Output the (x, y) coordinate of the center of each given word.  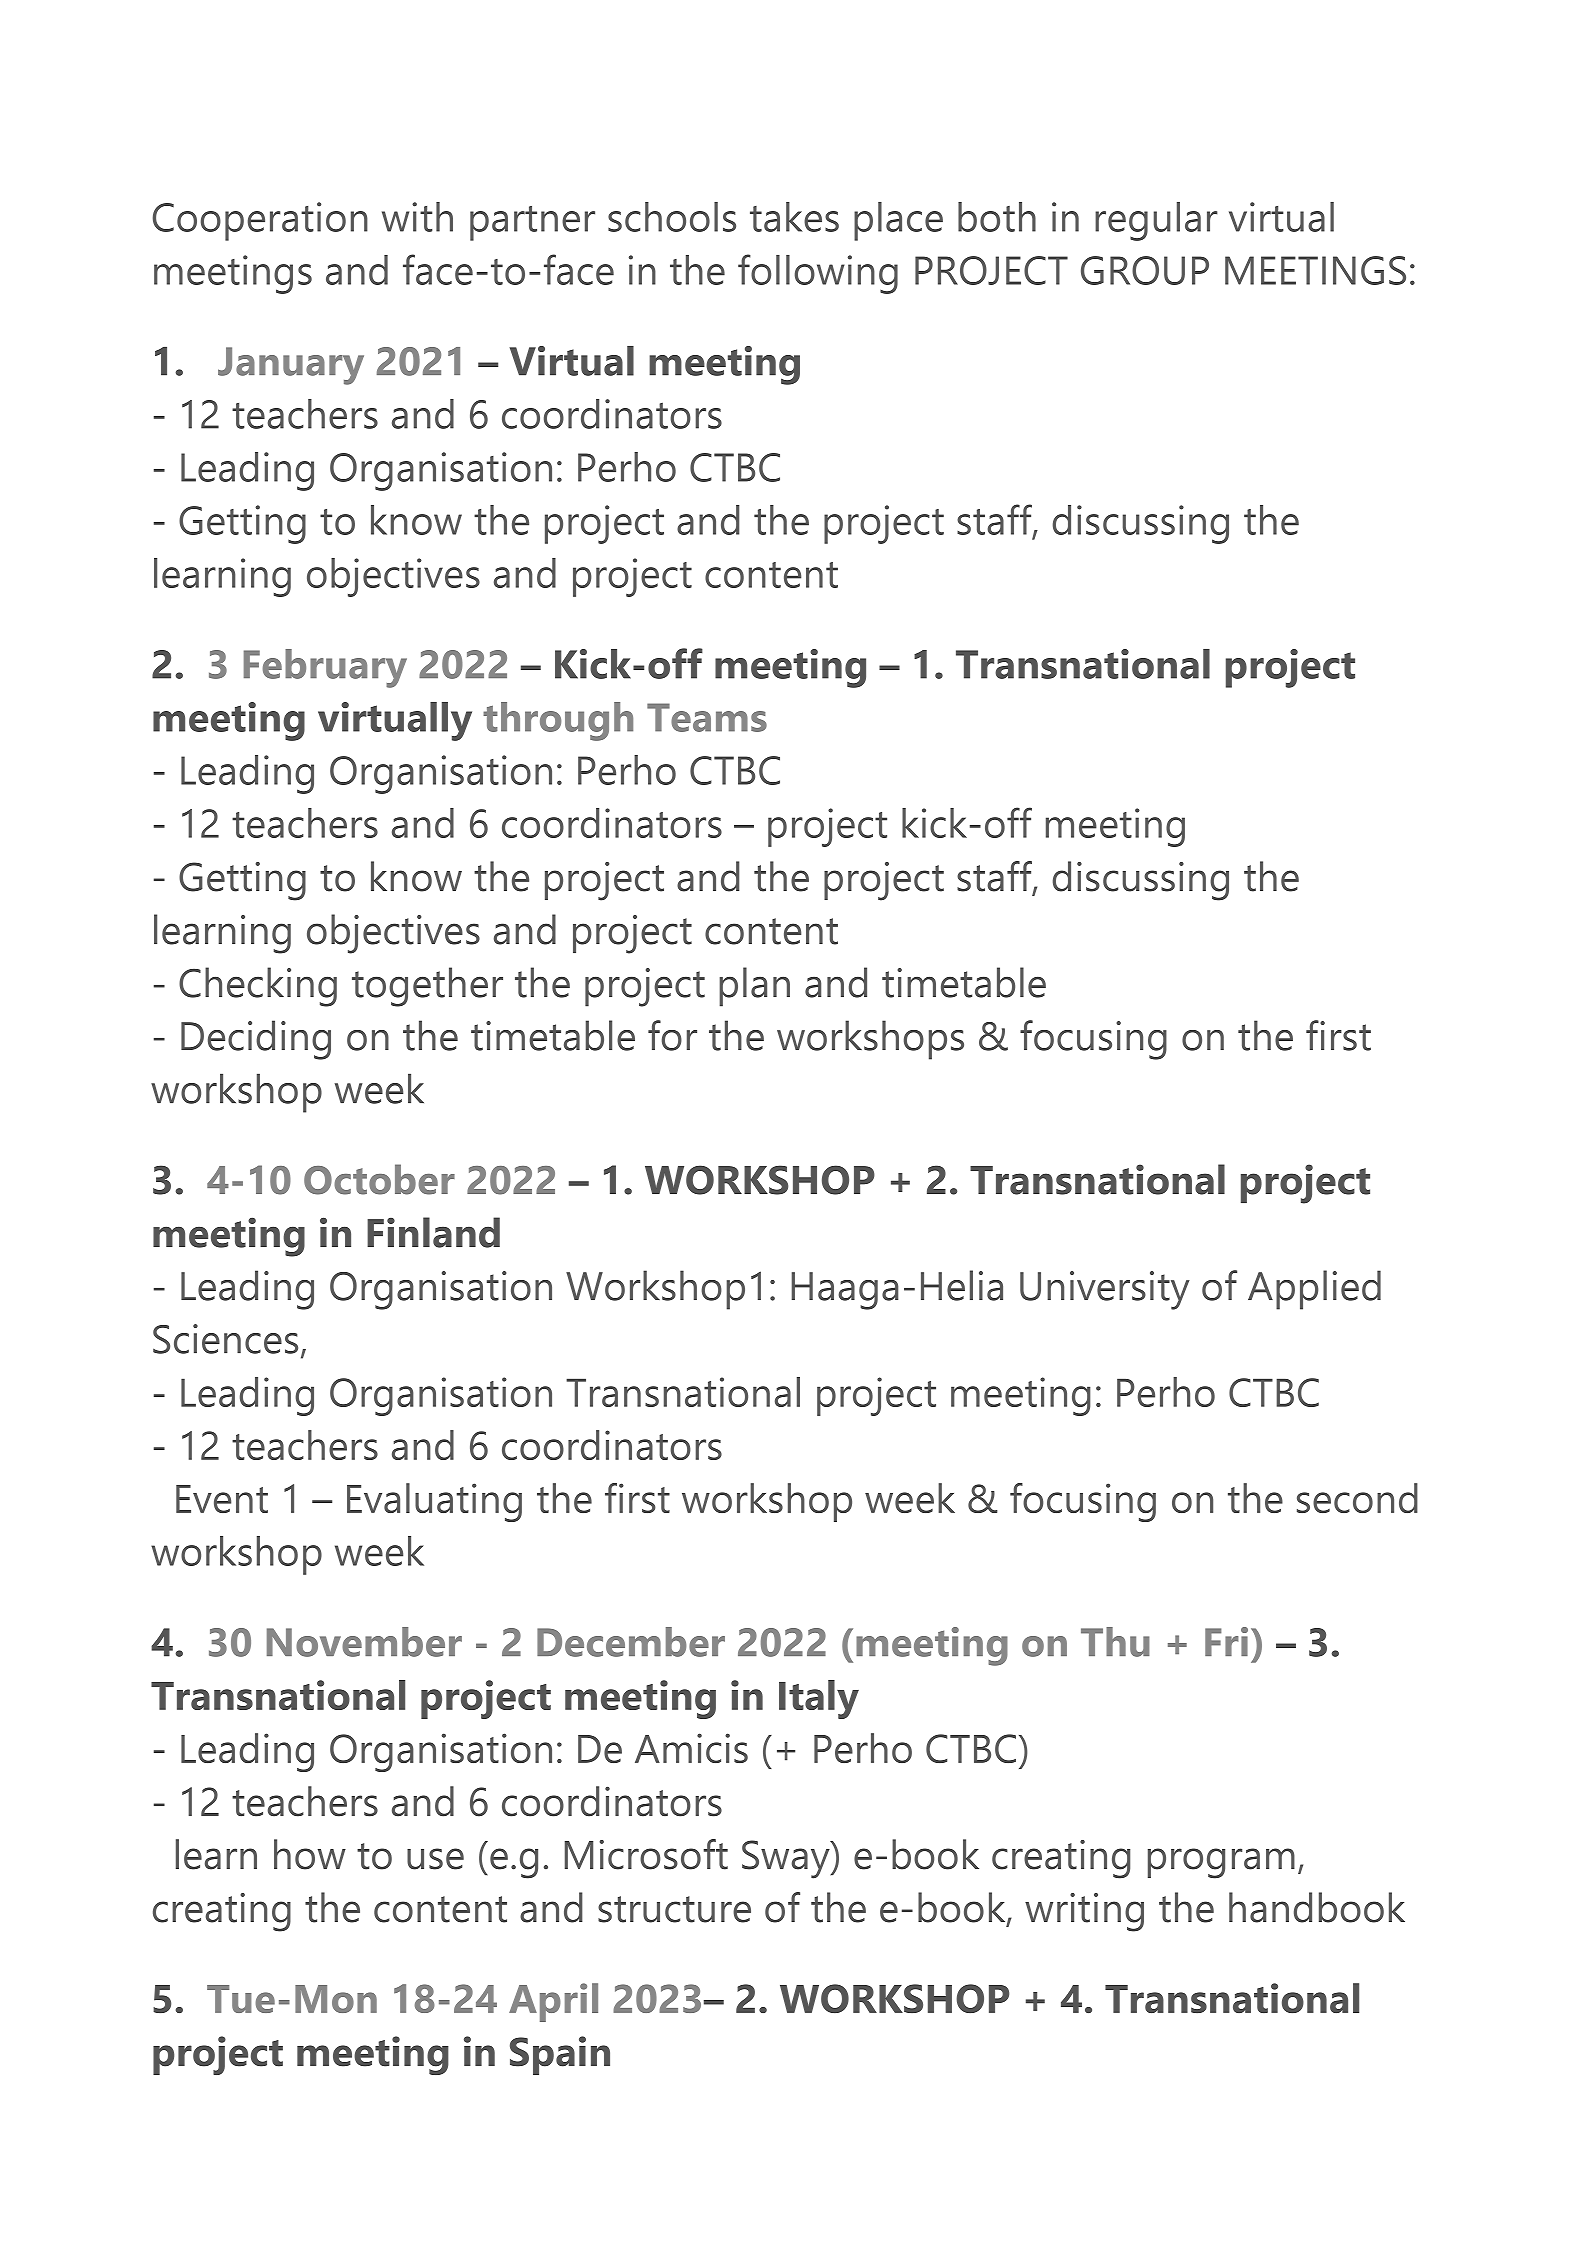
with (417, 217)
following (818, 274)
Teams (707, 717)
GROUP (1145, 270)
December (631, 1642)
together (427, 987)
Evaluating (434, 1502)
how (310, 1854)
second (1357, 1498)
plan (754, 987)
